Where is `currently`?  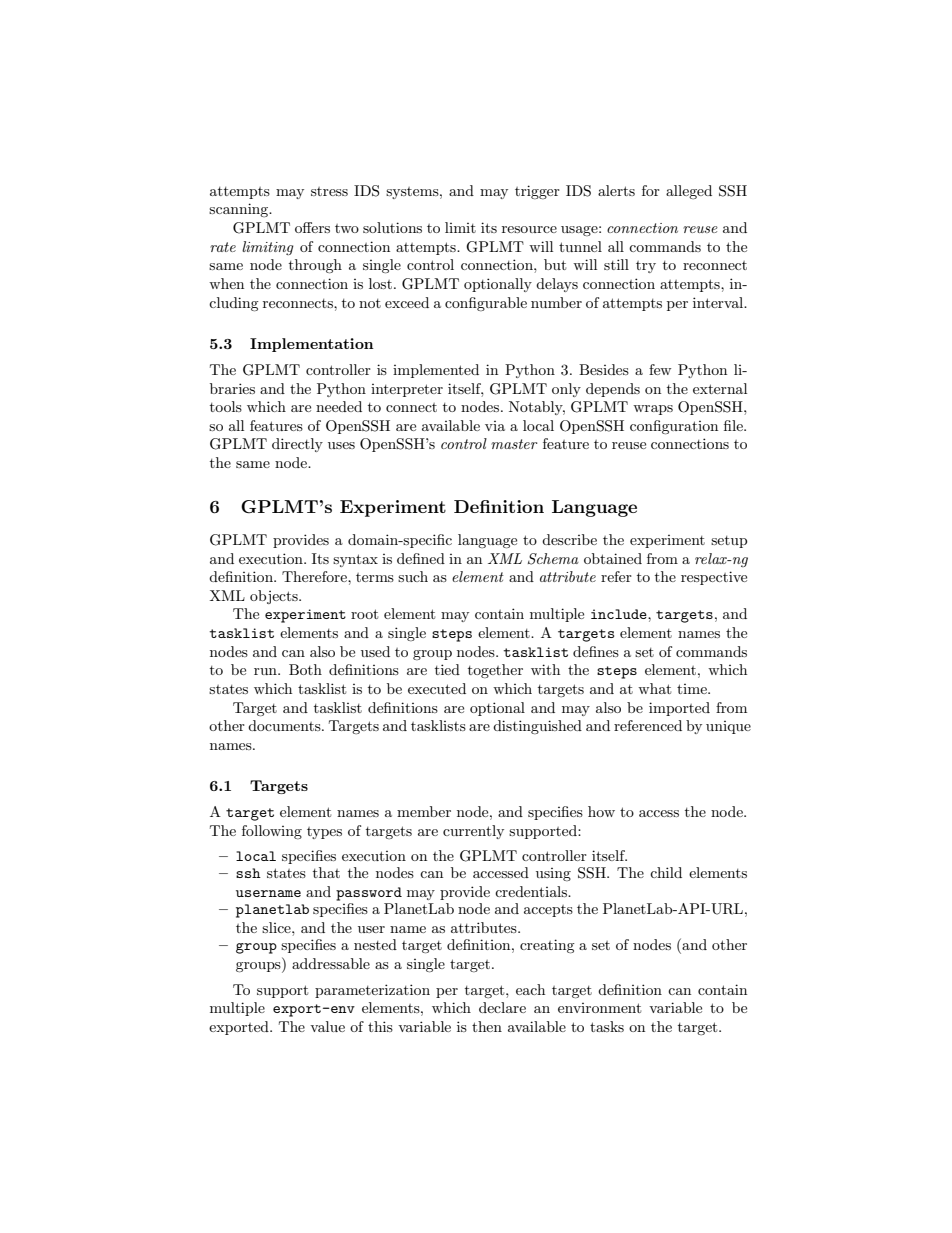 currently is located at coordinates (473, 832).
